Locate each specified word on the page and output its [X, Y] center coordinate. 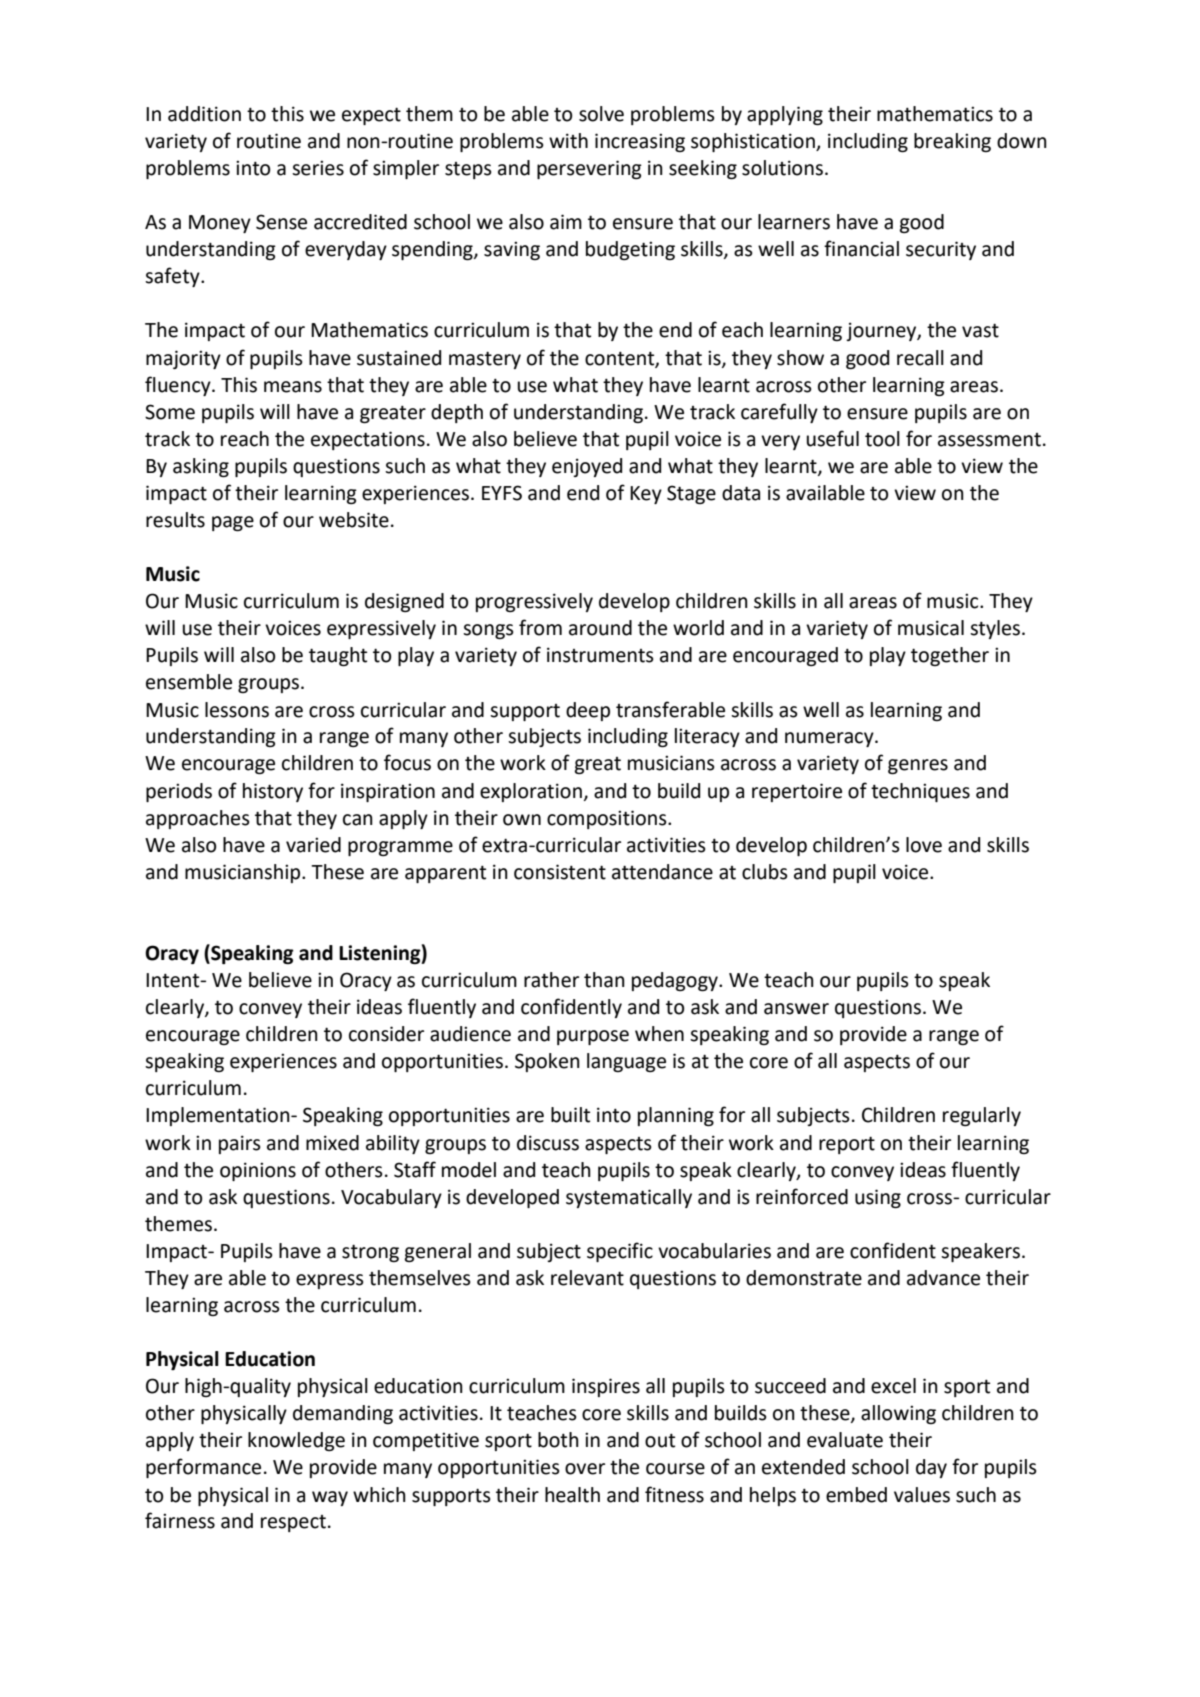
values [922, 1495]
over [585, 1469]
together [950, 656]
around [600, 628]
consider [386, 1034]
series [318, 168]
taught [338, 656]
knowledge [296, 1441]
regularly [982, 1116]
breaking [952, 142]
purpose [593, 1037]
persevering [589, 169]
